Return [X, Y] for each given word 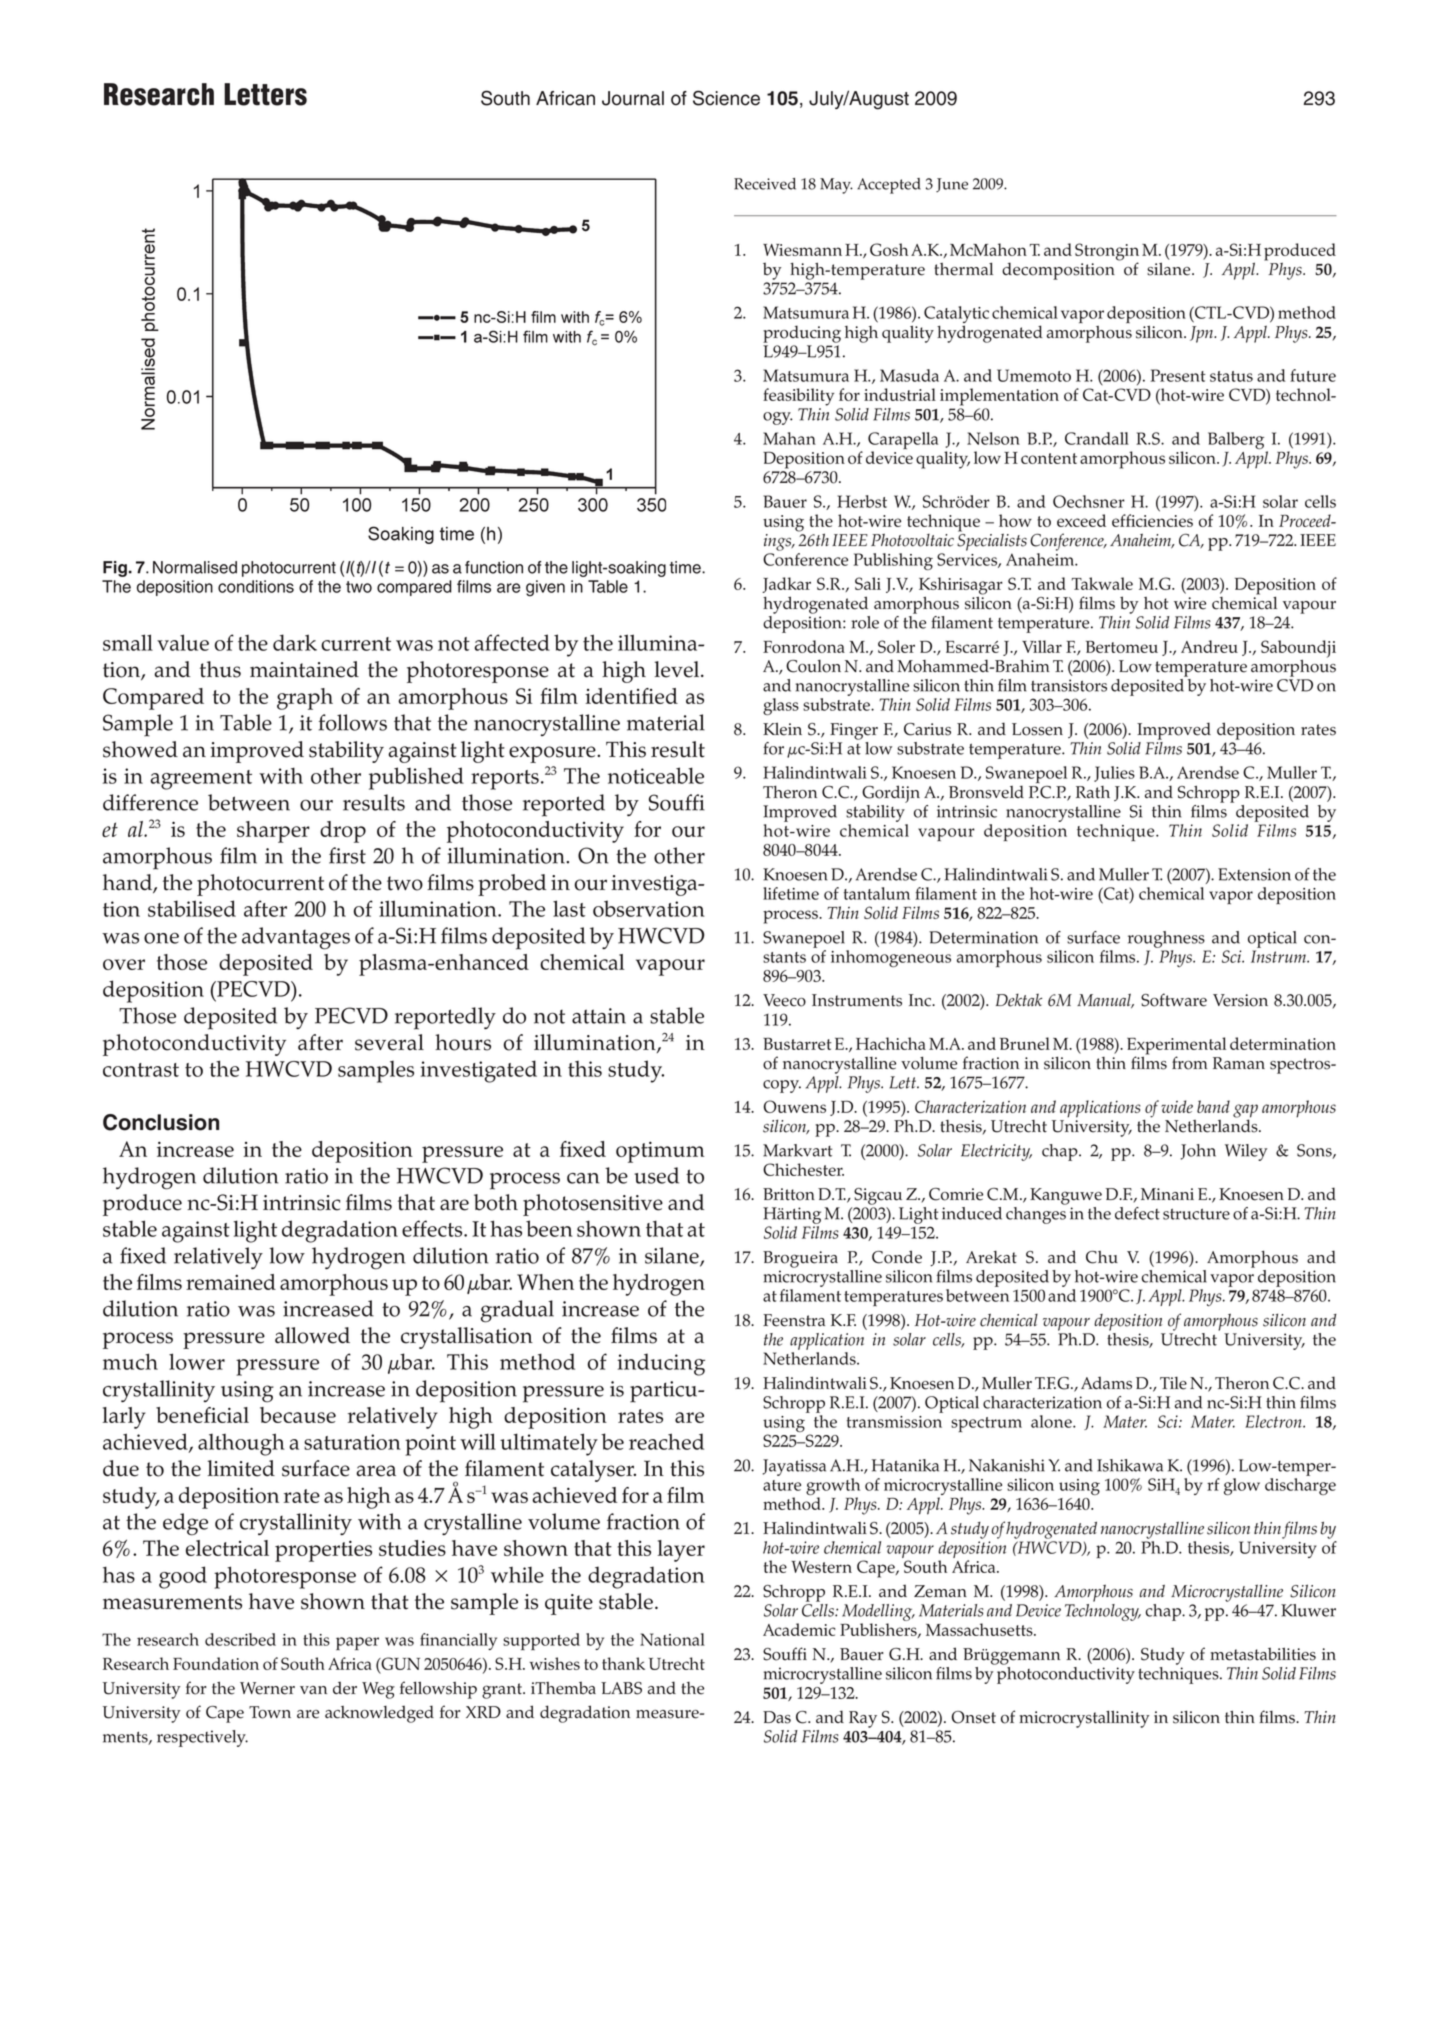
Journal [633, 98]
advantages [296, 938]
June [952, 185]
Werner [267, 1688]
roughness [1166, 939]
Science [726, 98]
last [569, 908]
